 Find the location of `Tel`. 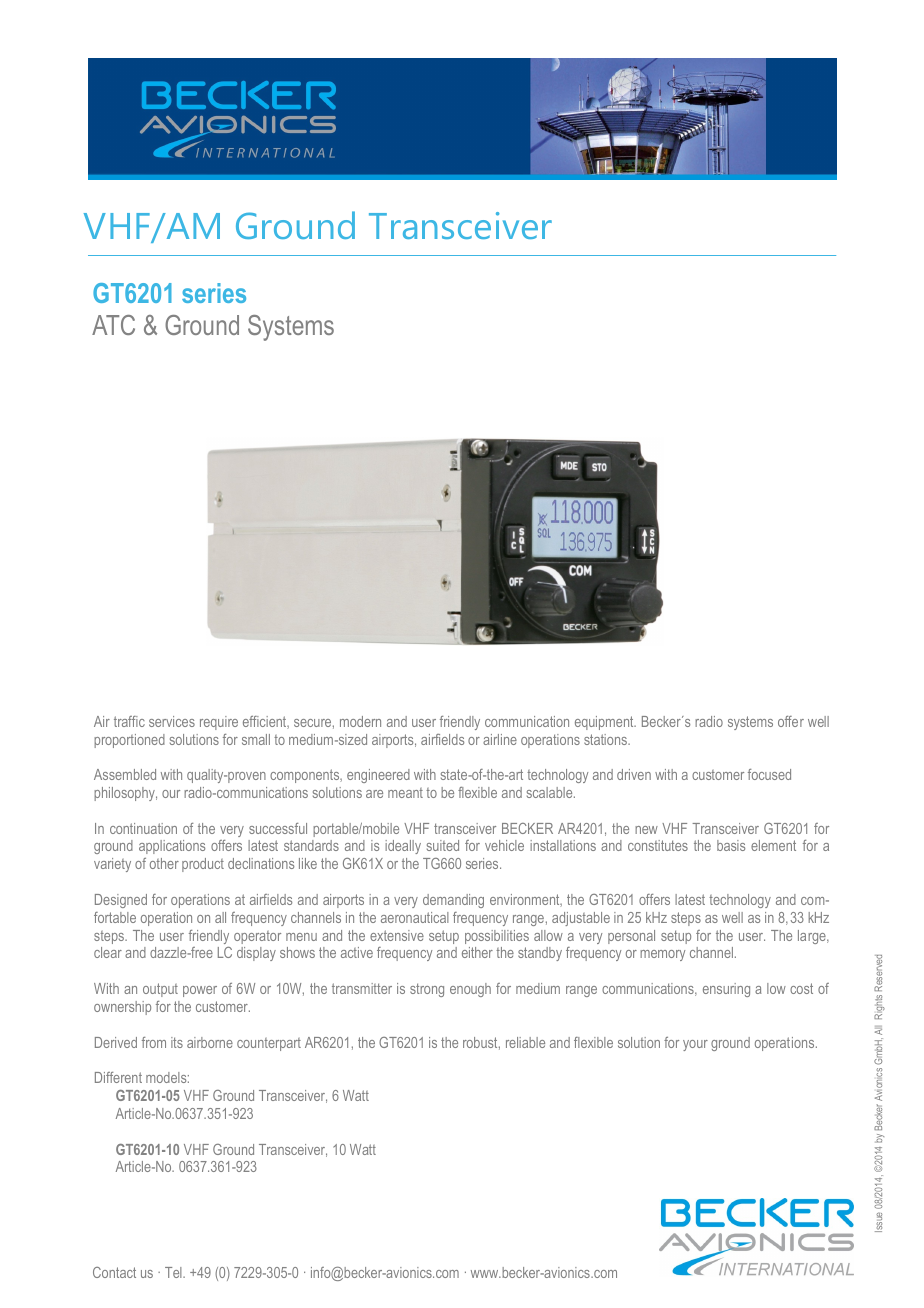

Tel is located at coordinates (174, 1272).
